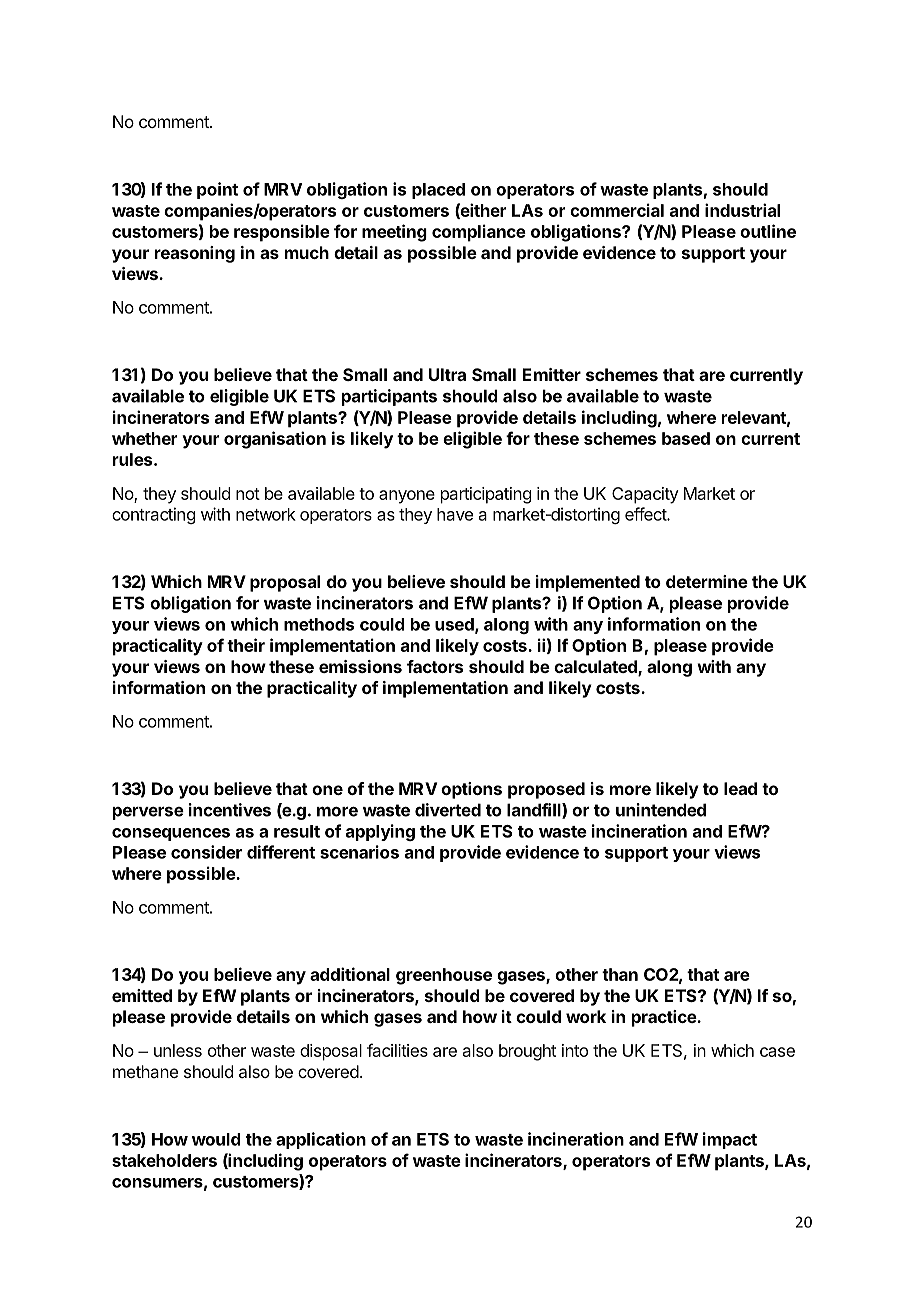  I want to click on compliance, so click(479, 233).
